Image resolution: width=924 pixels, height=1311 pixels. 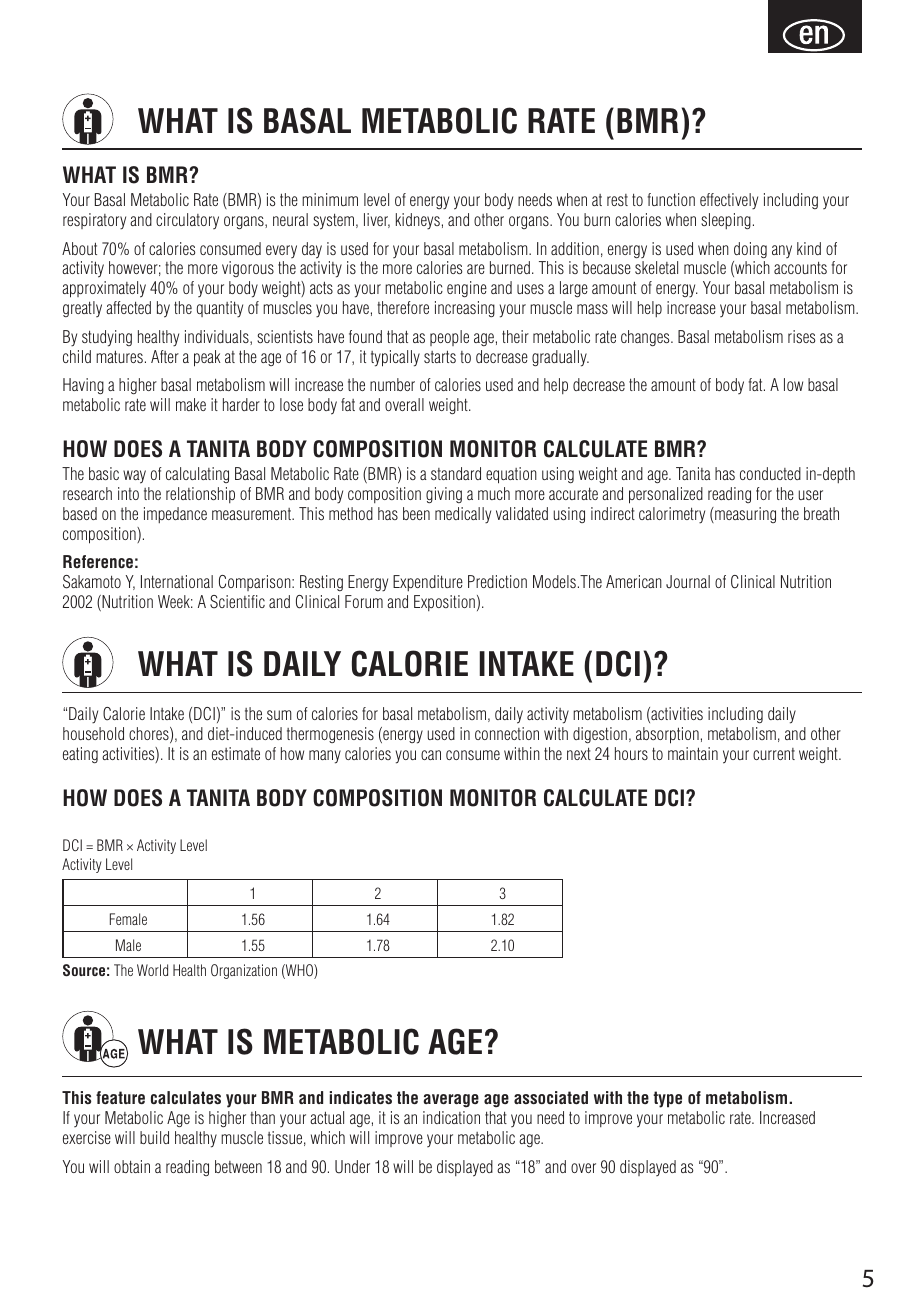 What do you see at coordinates (726, 221) in the document?
I see `sleeping` at bounding box center [726, 221].
